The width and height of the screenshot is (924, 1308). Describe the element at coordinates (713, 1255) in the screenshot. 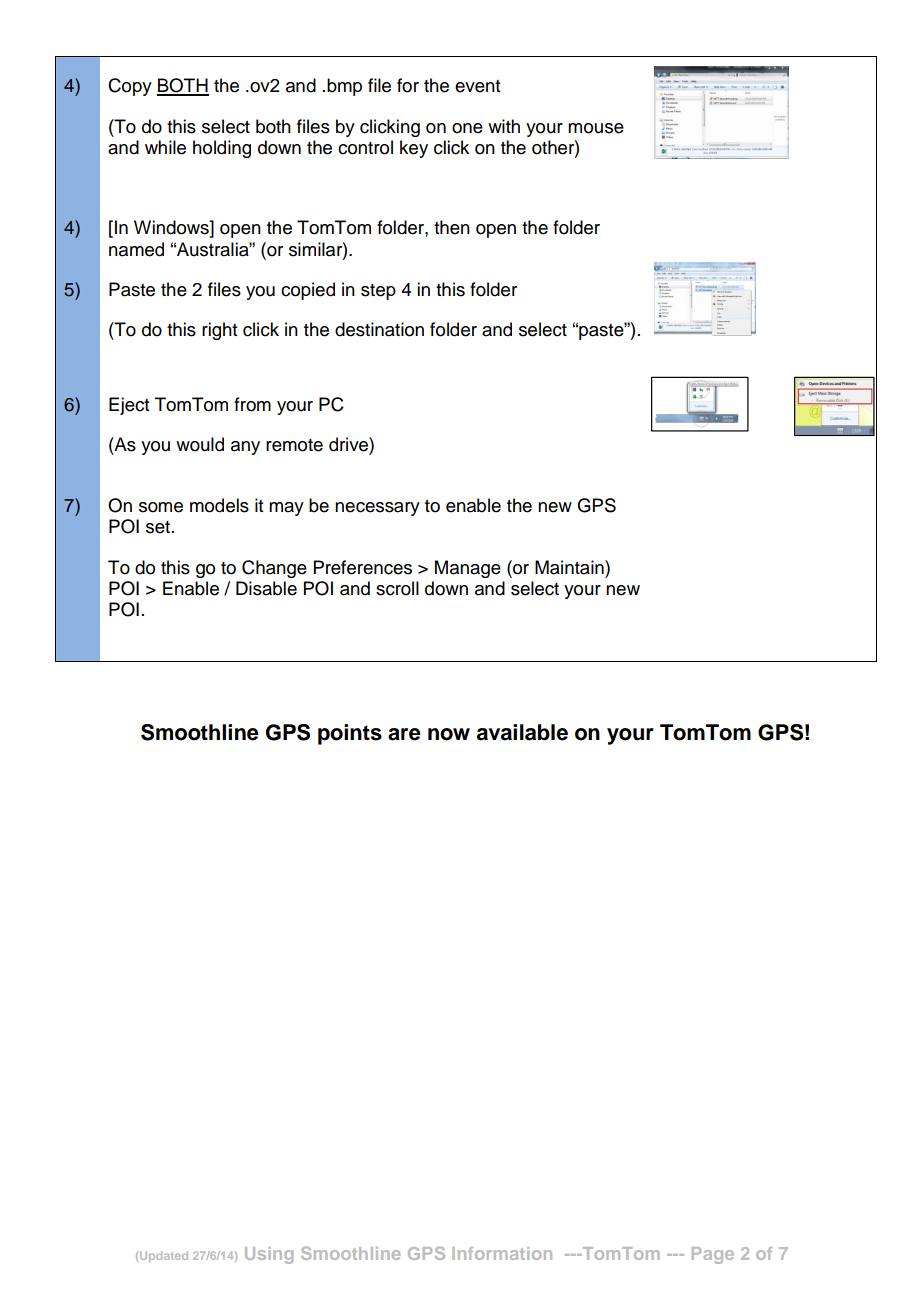

I see `Page` at that location.
